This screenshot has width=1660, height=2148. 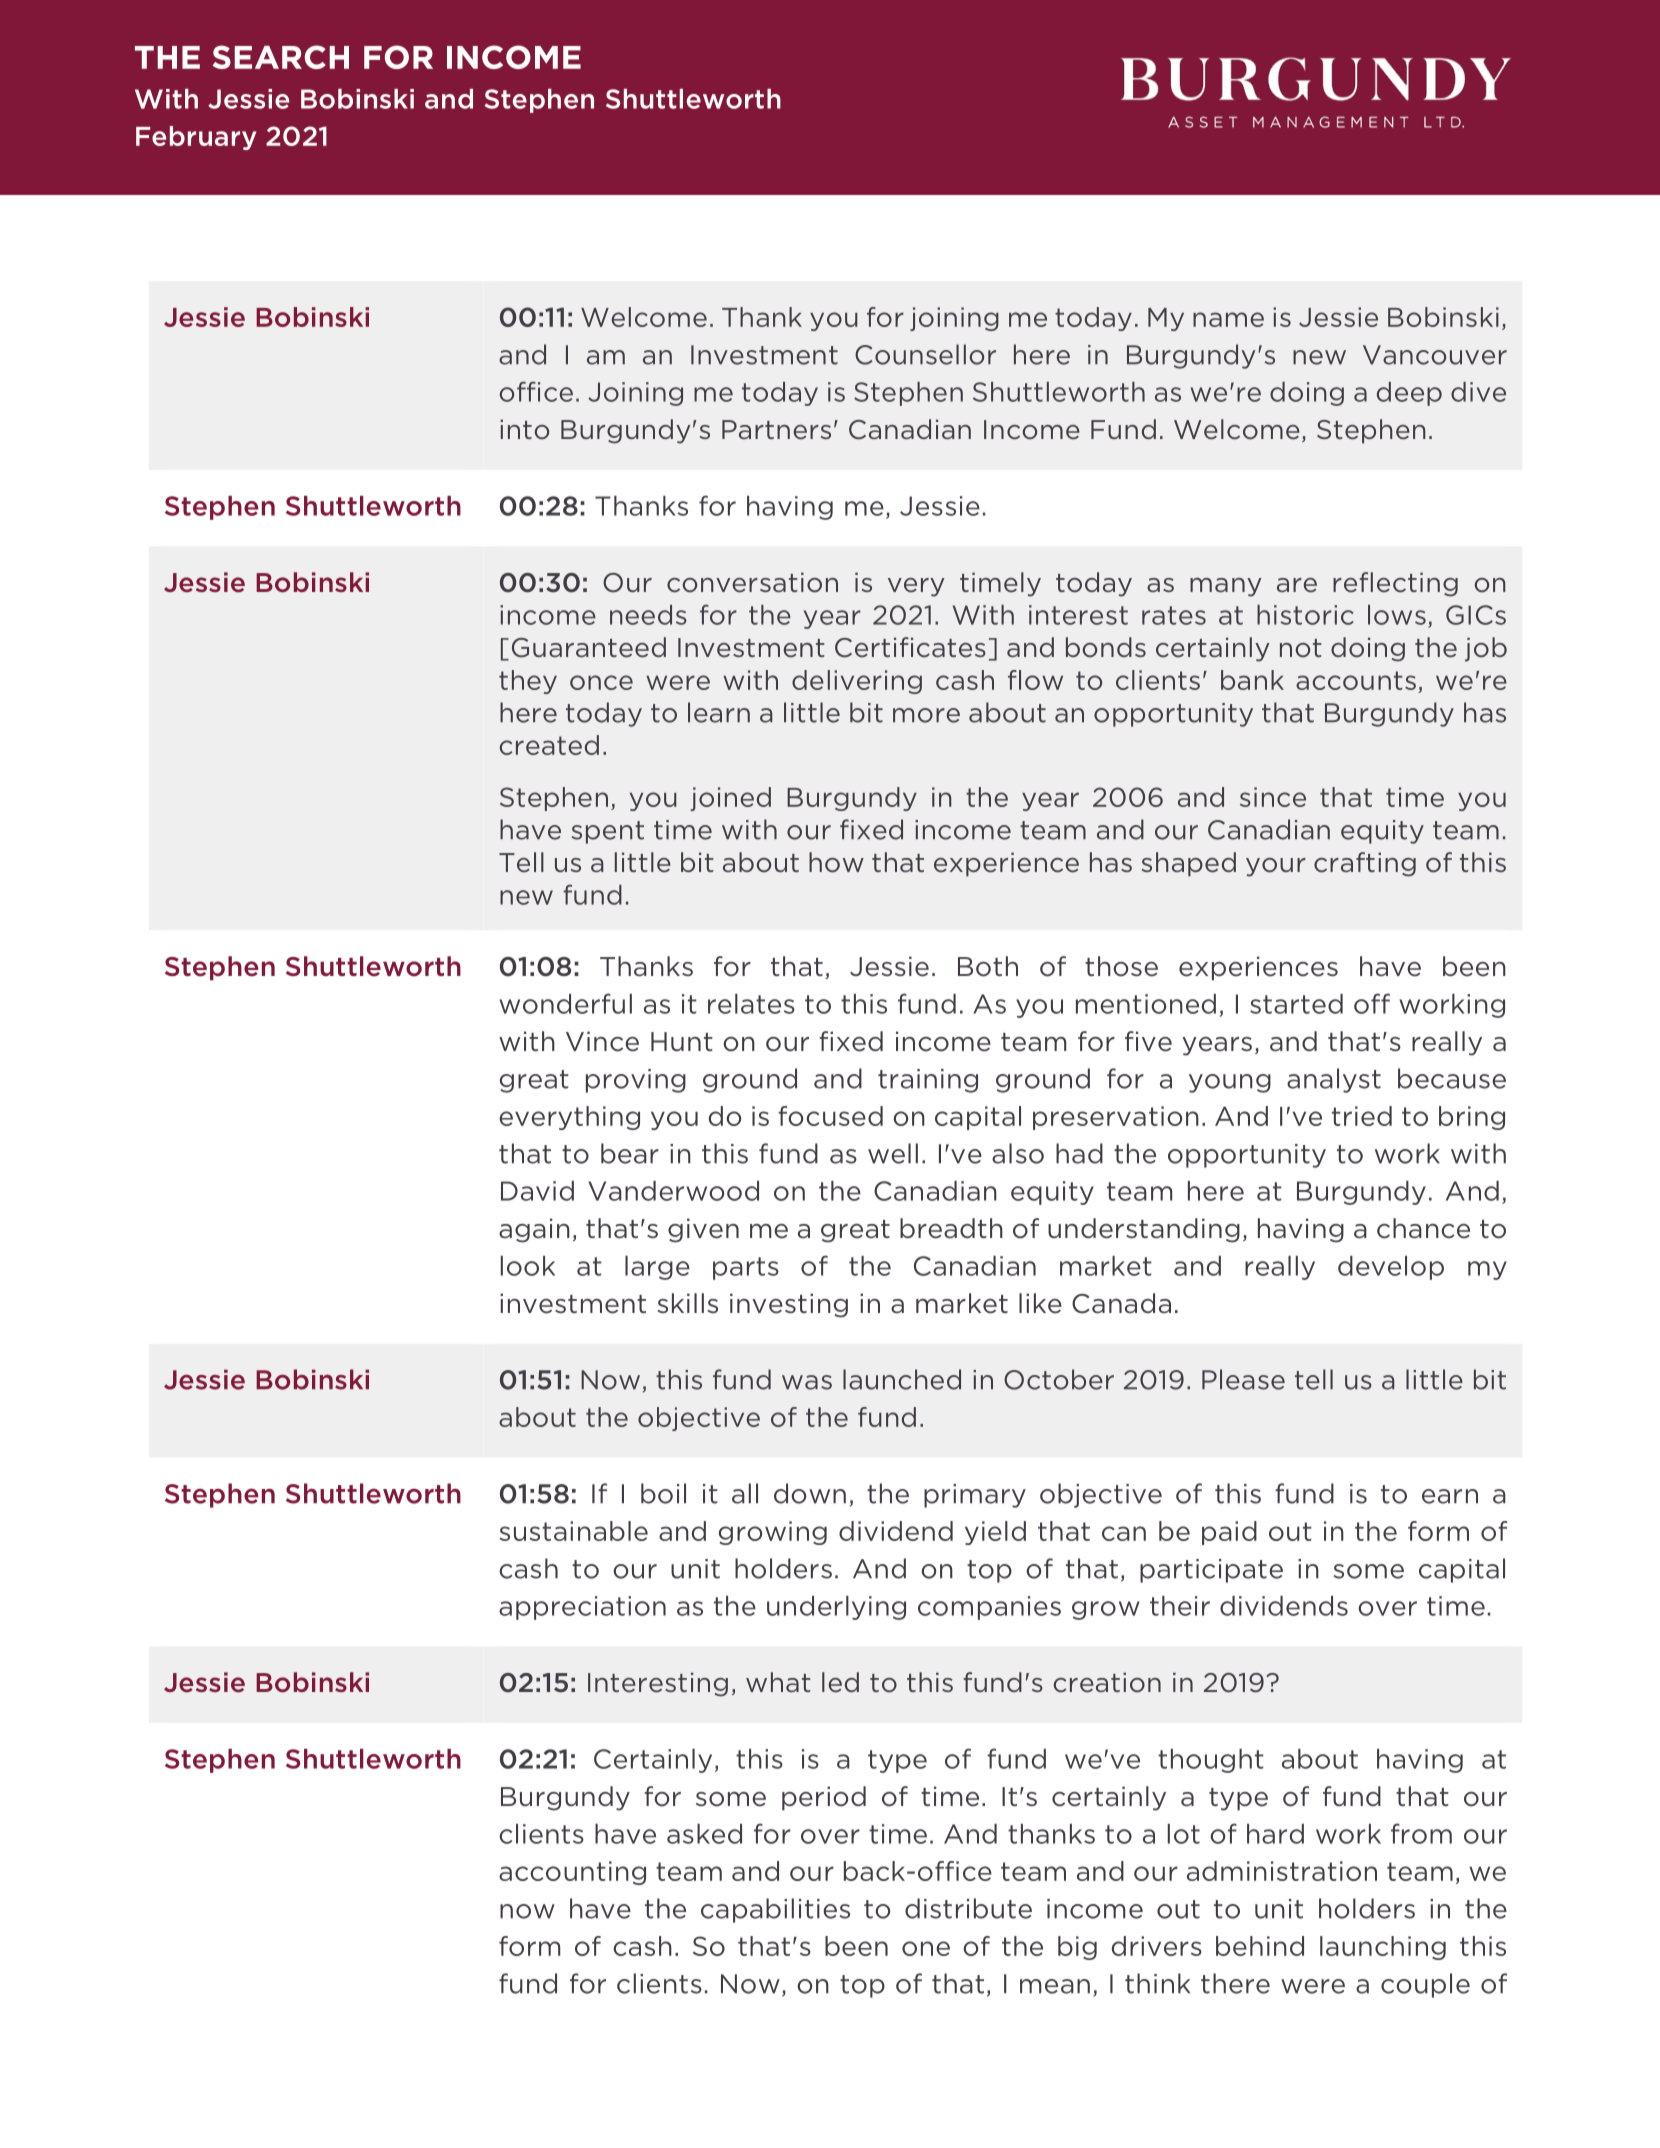 What do you see at coordinates (776, 430) in the screenshot?
I see `Partners` at bounding box center [776, 430].
